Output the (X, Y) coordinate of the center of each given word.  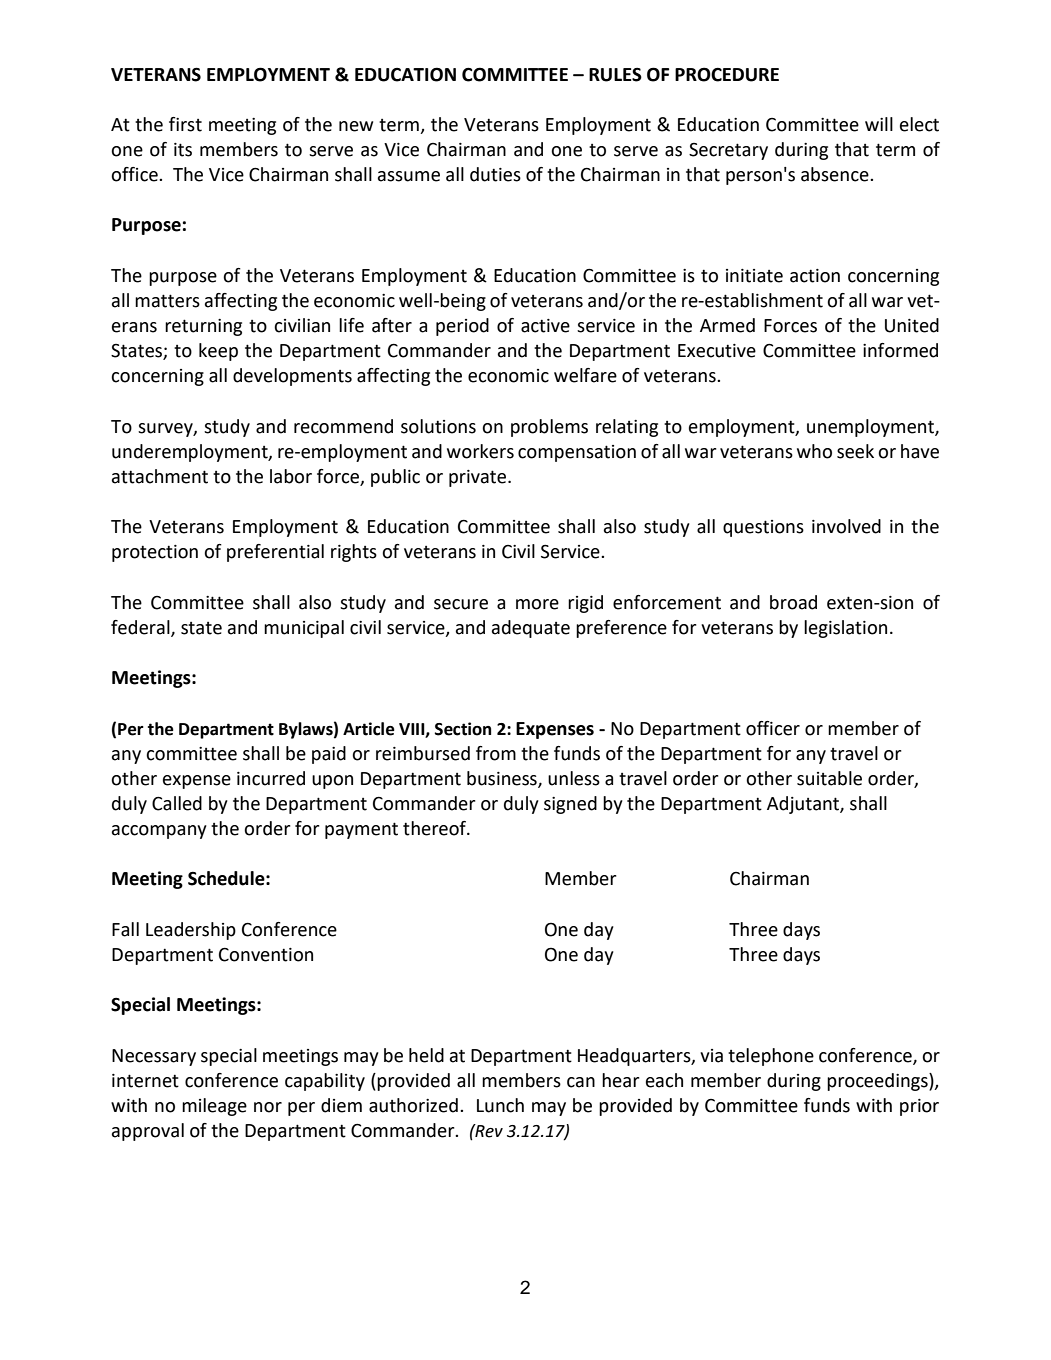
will (879, 124)
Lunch (500, 1105)
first (185, 124)
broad (793, 602)
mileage (214, 1107)
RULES (615, 75)
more (537, 604)
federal (141, 628)
